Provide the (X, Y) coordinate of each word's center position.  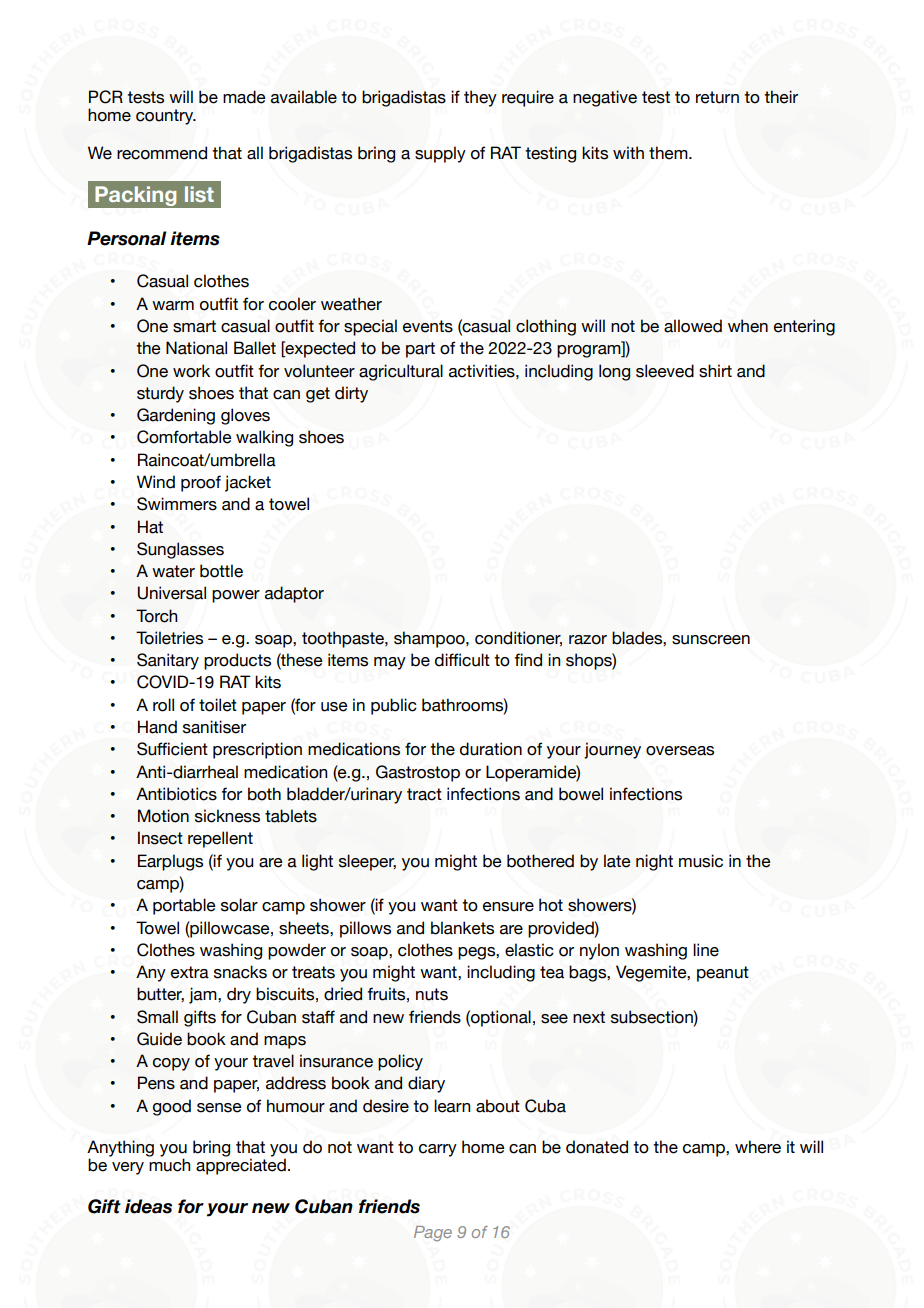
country (166, 117)
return (717, 97)
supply (440, 154)
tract (424, 794)
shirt (715, 371)
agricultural (401, 372)
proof (201, 483)
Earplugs (170, 862)
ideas (148, 1206)
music (701, 861)
